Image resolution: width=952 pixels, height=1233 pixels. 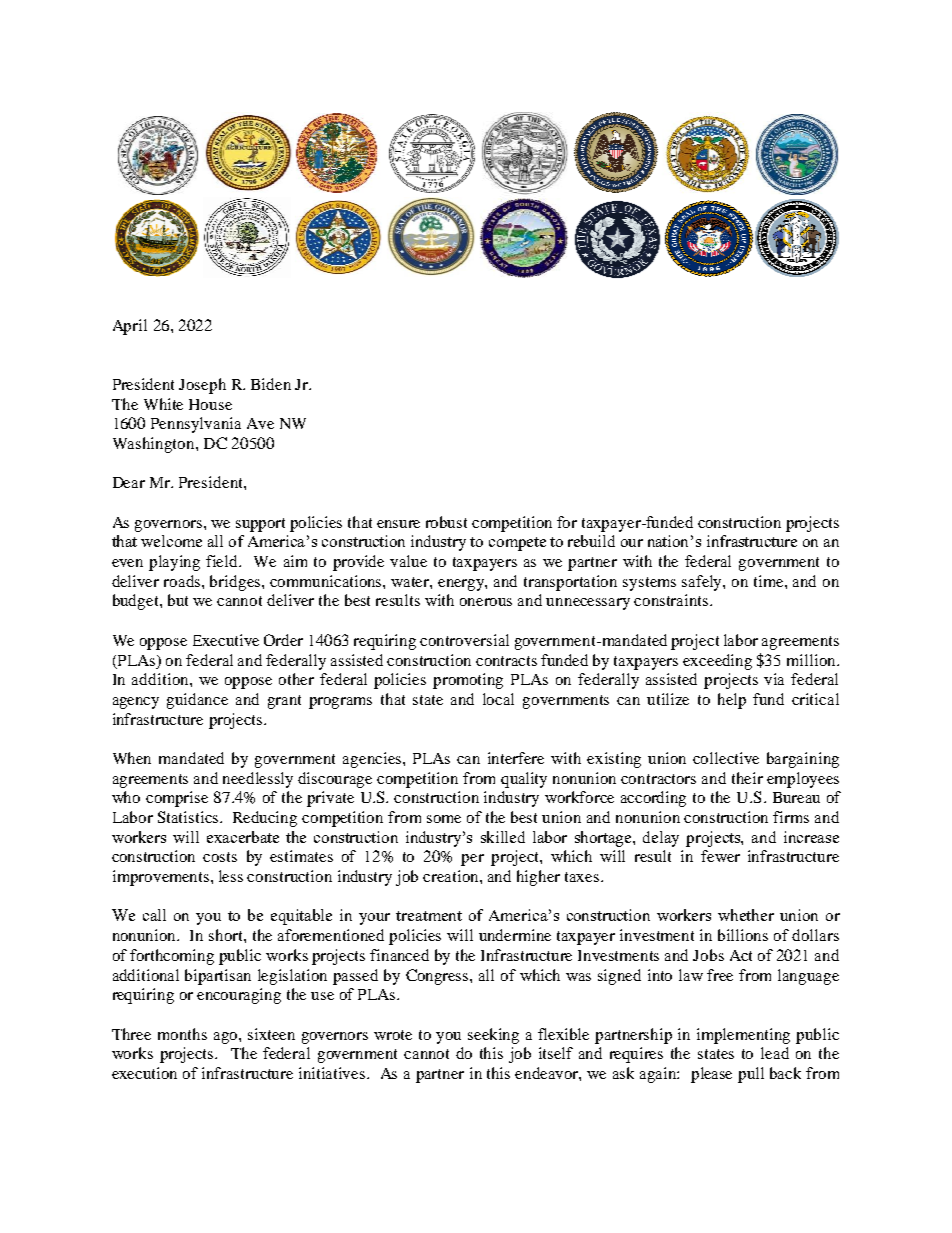 I want to click on time, so click(x=770, y=581).
